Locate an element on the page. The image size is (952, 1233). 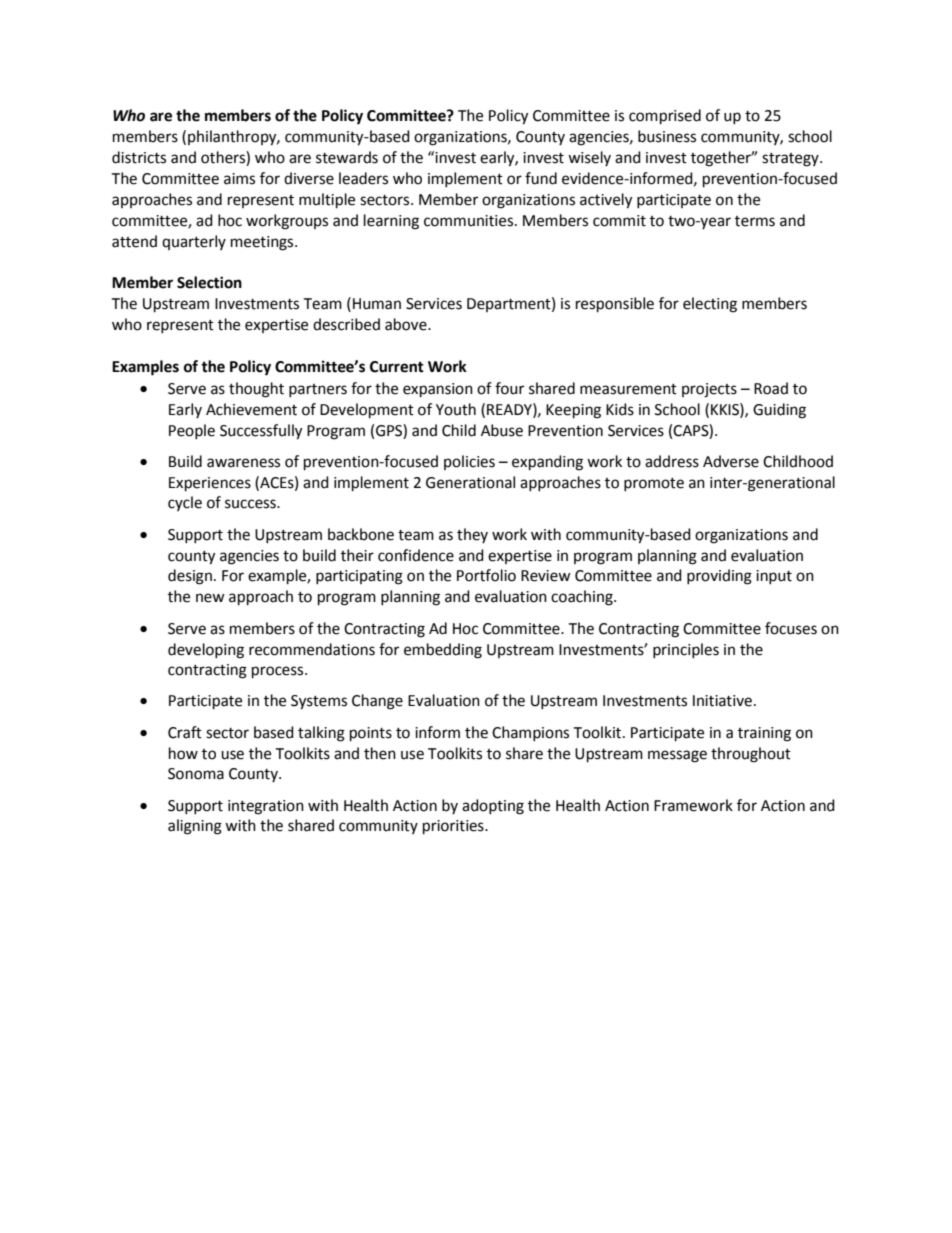
Selection is located at coordinates (209, 282).
